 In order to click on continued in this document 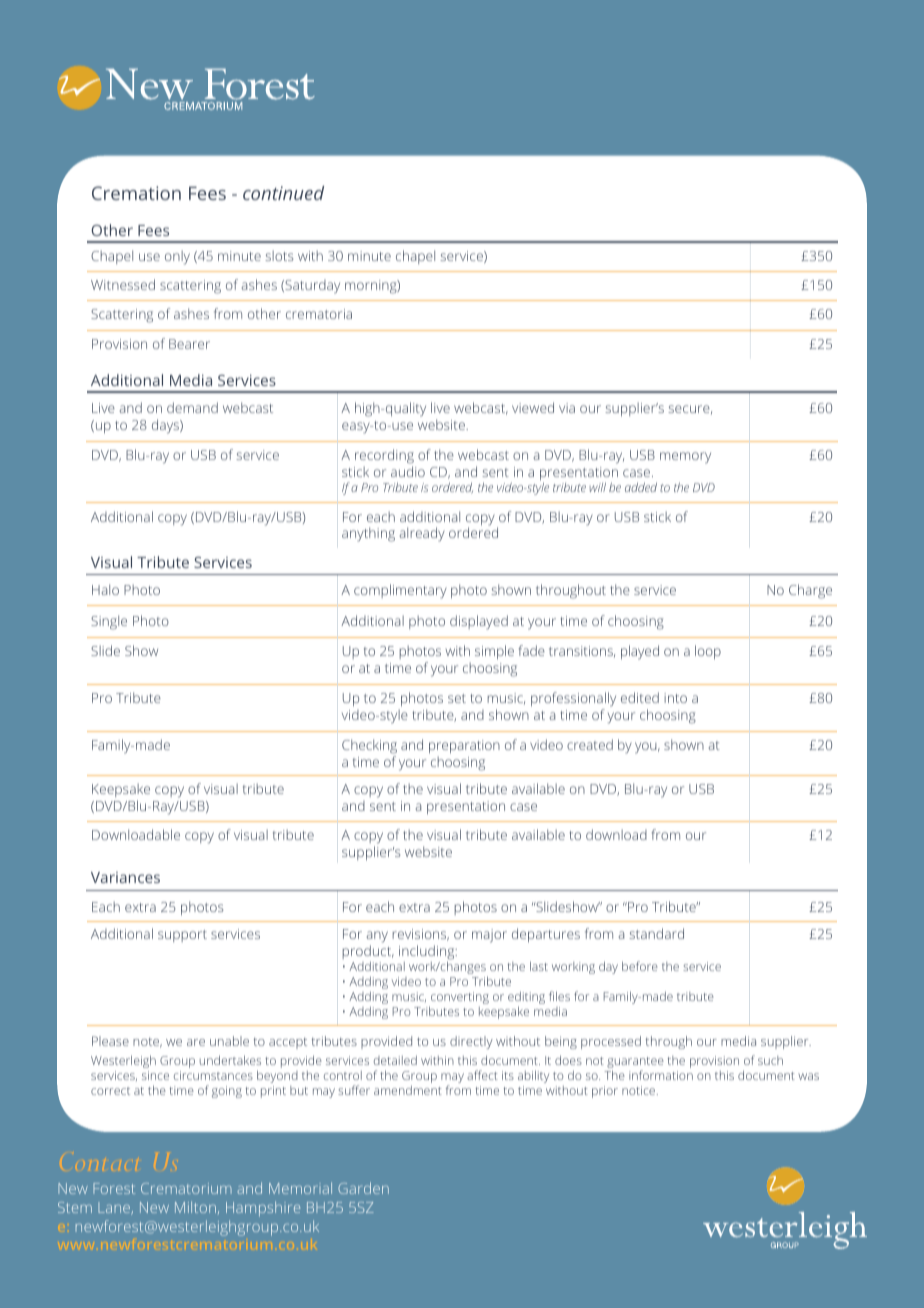, I will do `click(283, 193)`.
